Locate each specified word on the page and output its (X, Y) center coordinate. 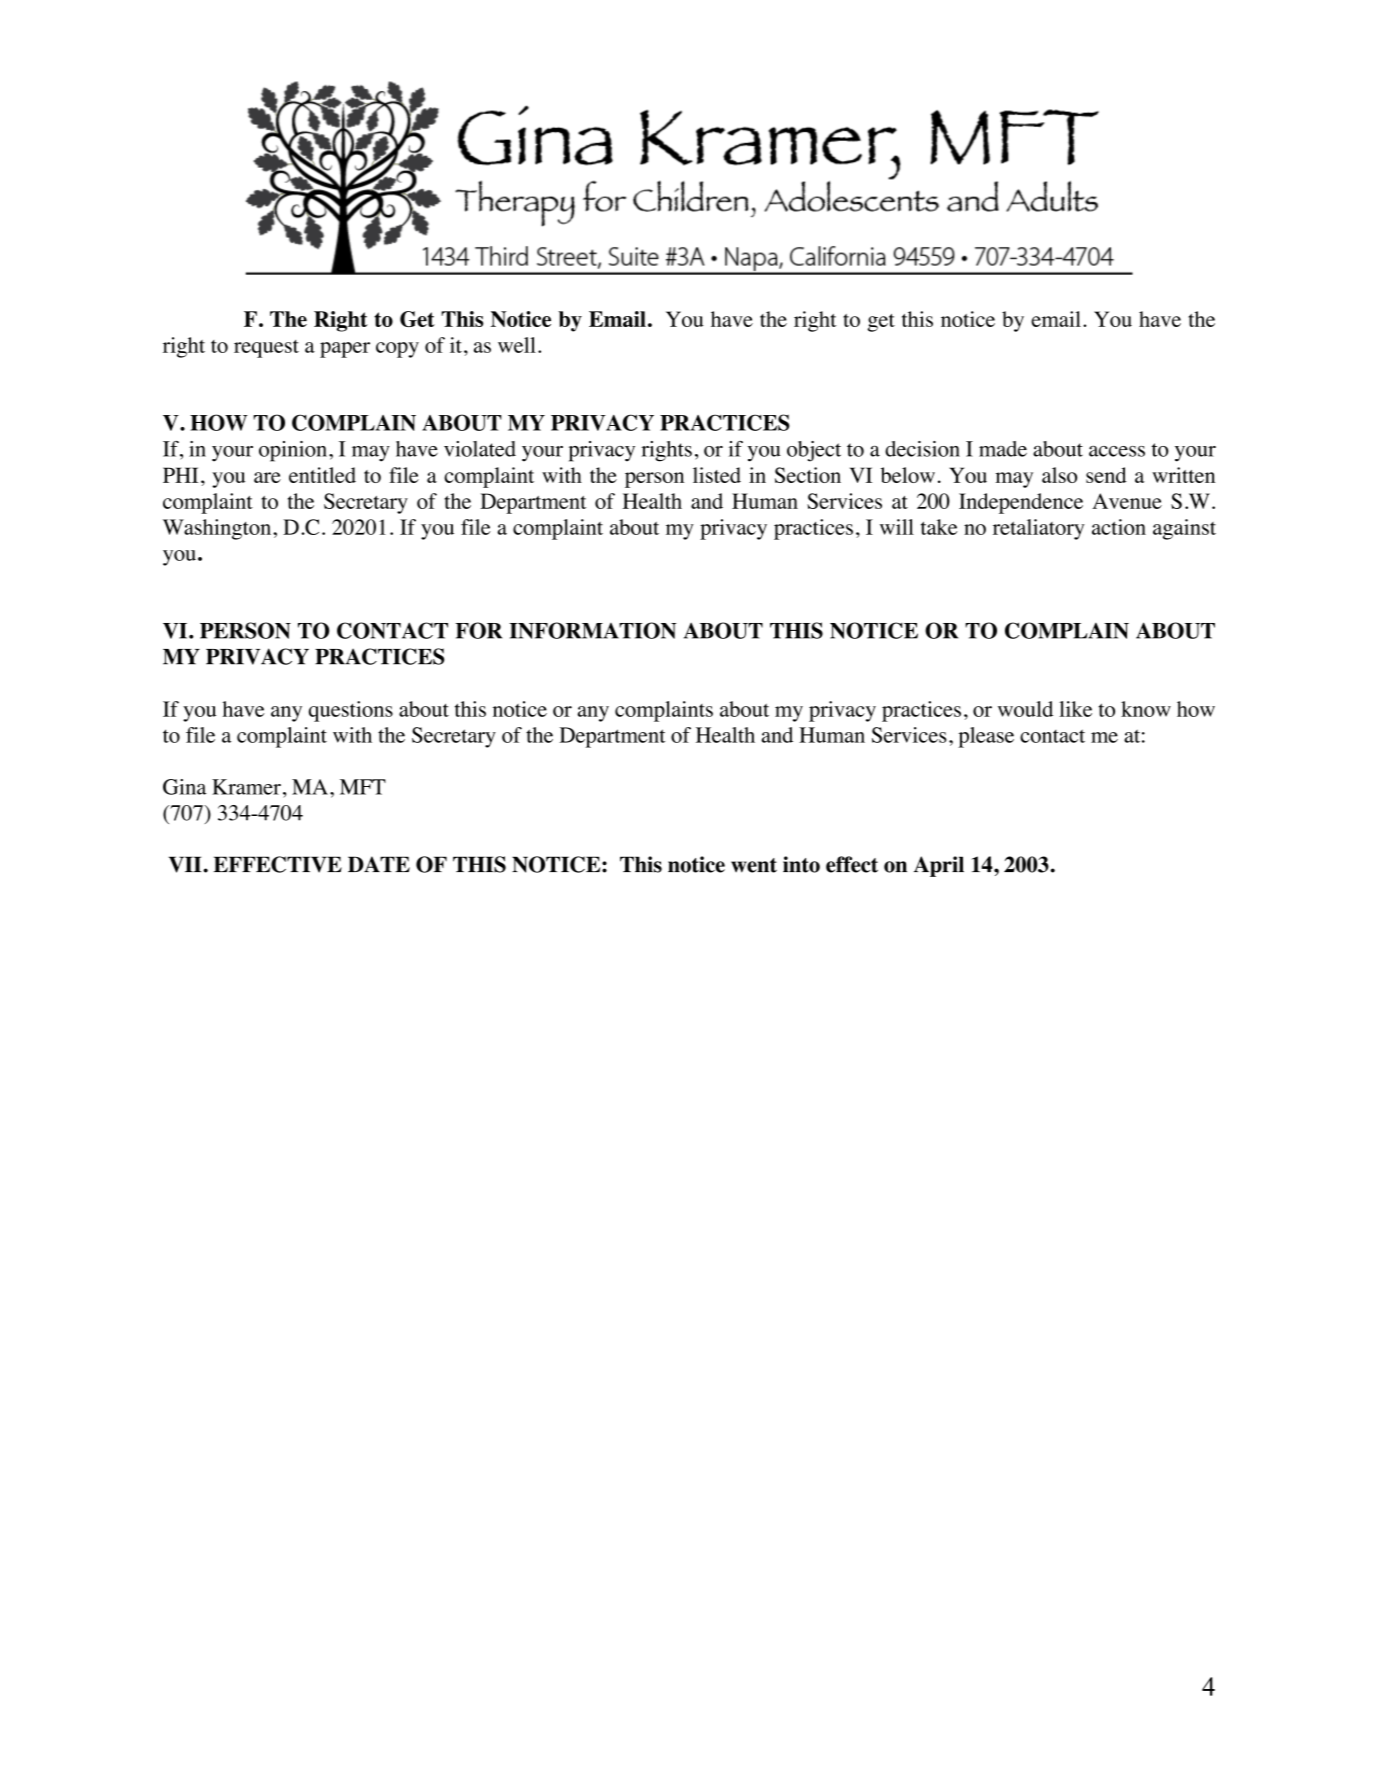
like (1075, 709)
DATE (379, 864)
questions (351, 711)
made (1003, 449)
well (517, 345)
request (266, 349)
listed (717, 475)
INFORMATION (593, 630)
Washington (218, 529)
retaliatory (1039, 529)
